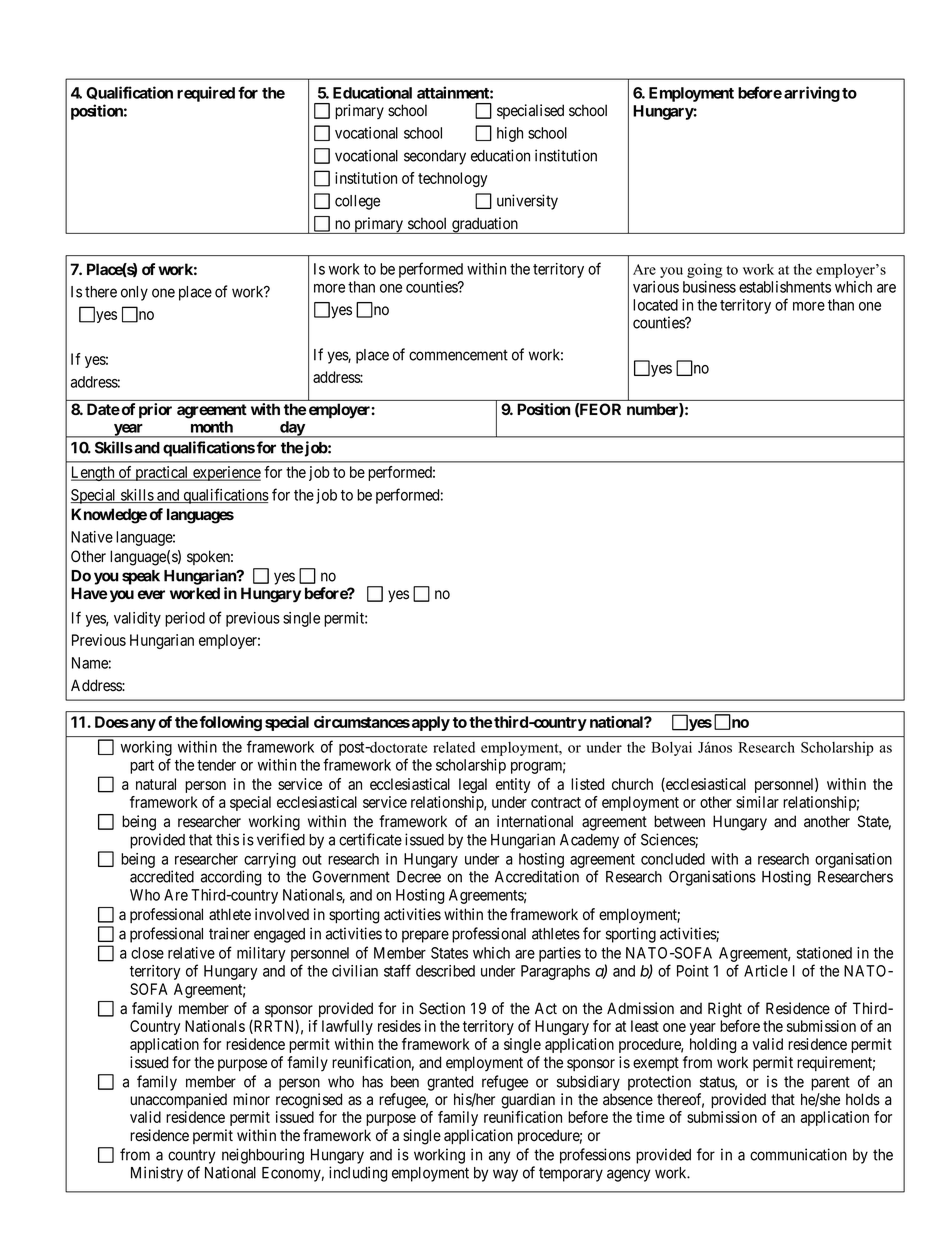  Describe the element at coordinates (157, 1174) in the screenshot. I see `Ministry` at that location.
